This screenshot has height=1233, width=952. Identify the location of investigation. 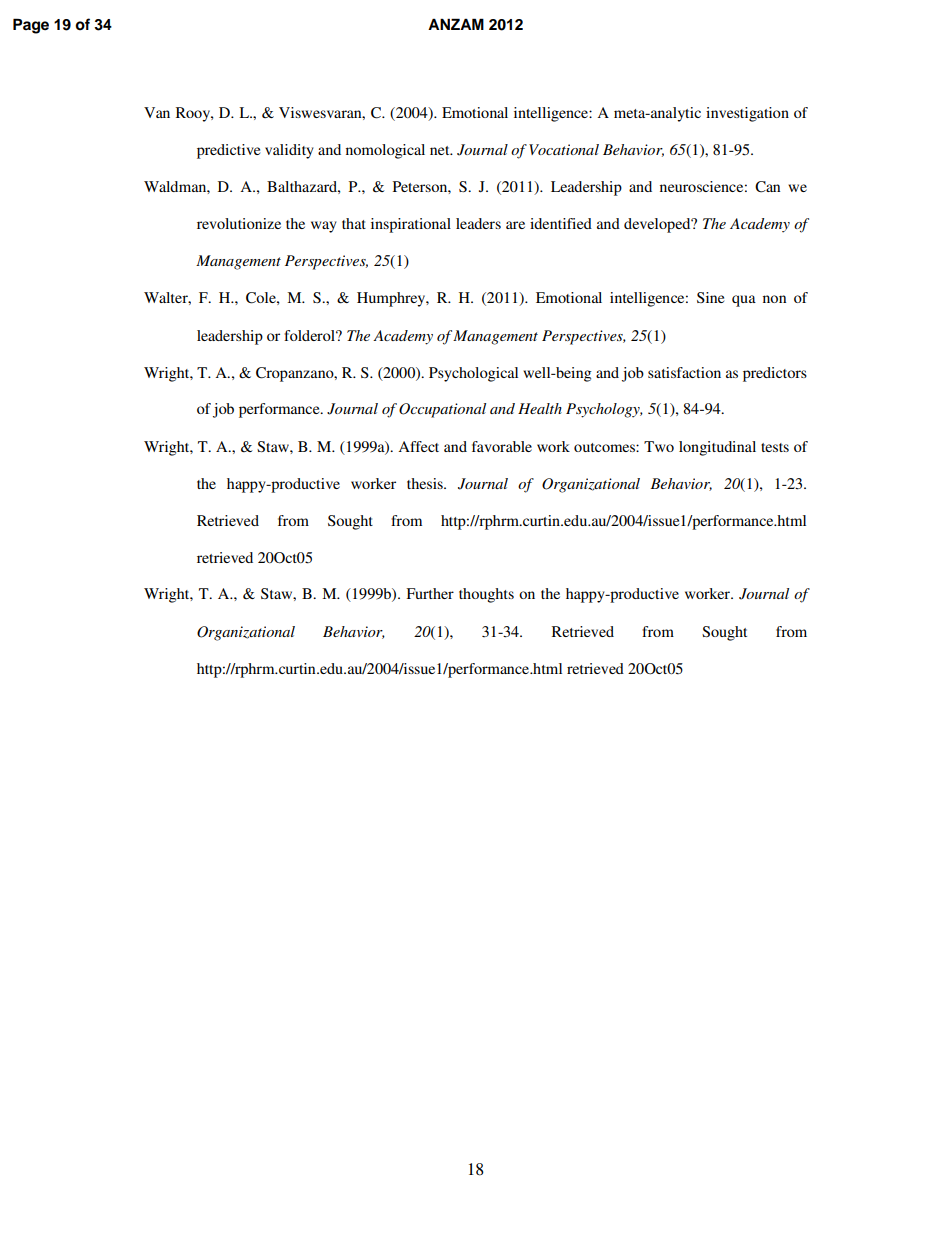
(747, 114).
